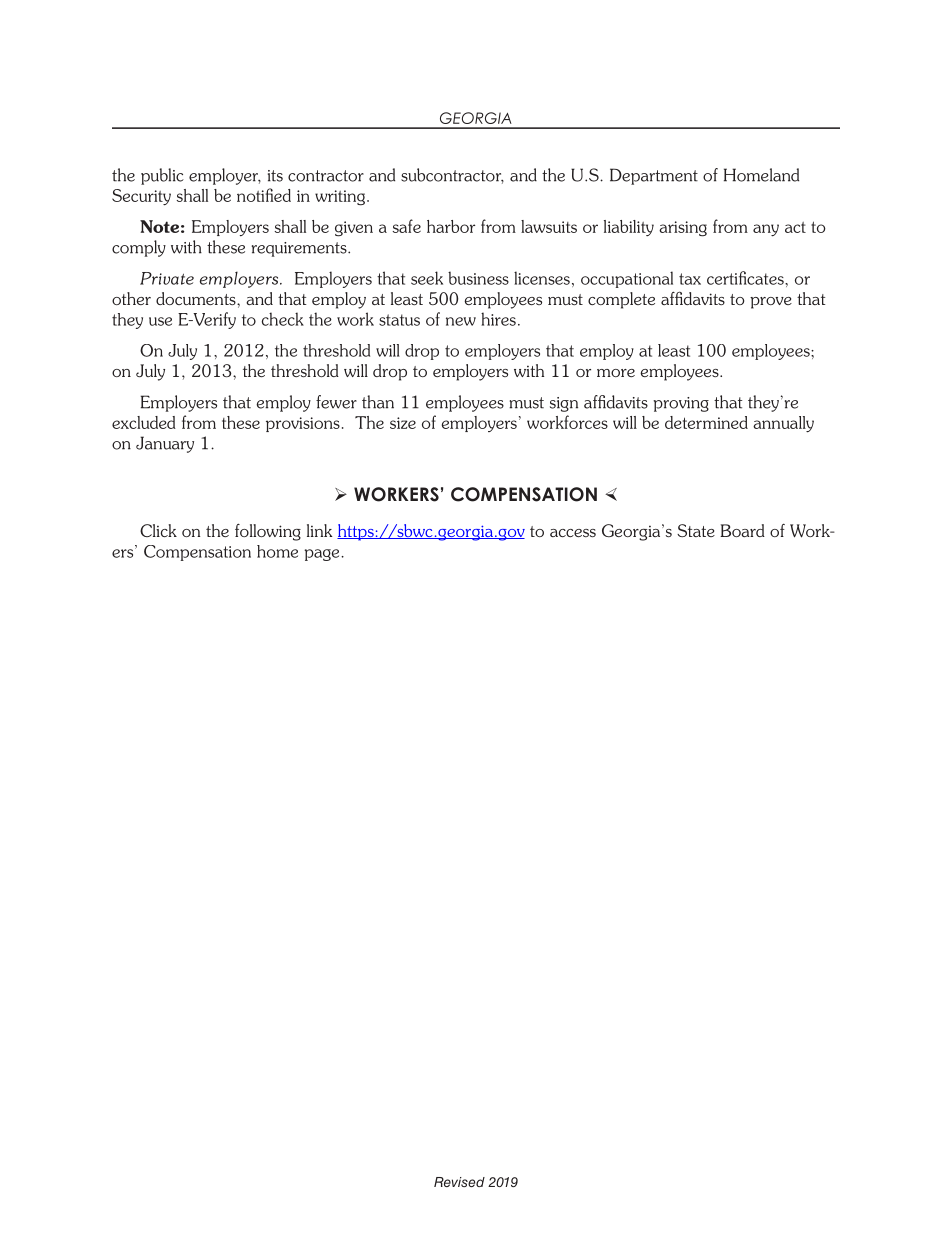 The width and height of the document is (952, 1233). I want to click on size, so click(403, 423).
